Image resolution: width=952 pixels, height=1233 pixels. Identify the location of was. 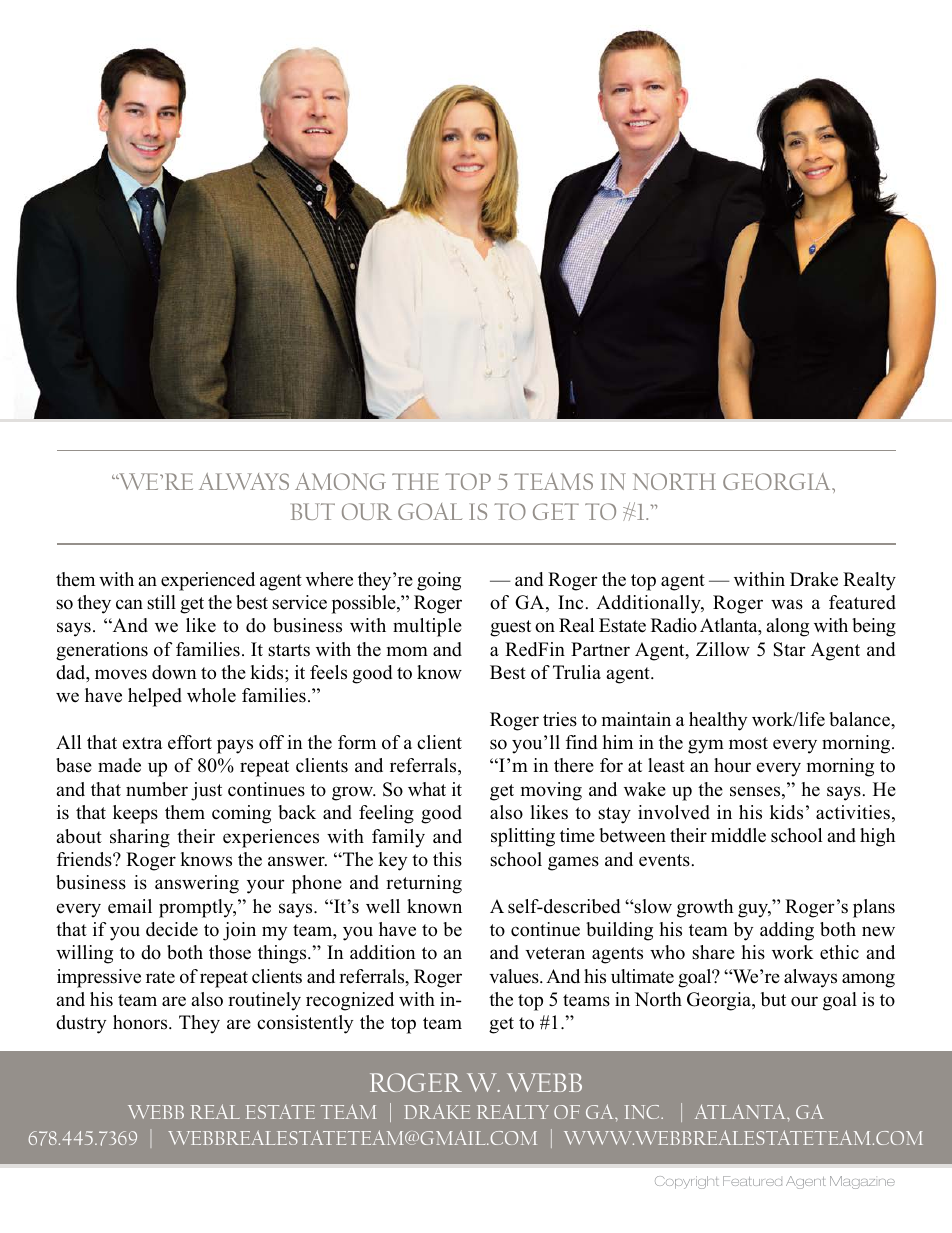
(787, 604).
